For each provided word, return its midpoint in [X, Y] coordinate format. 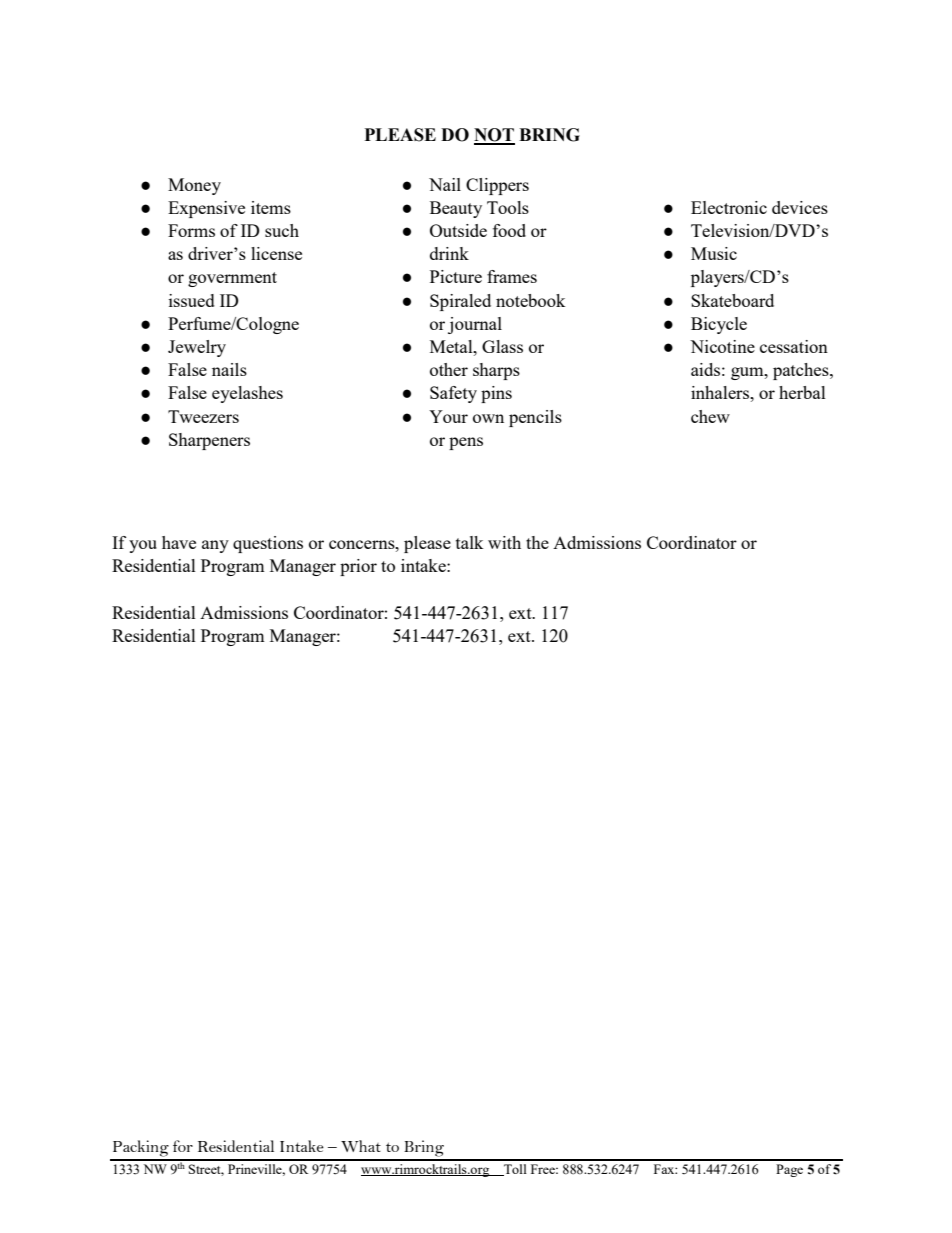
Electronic [729, 207]
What [361, 1146]
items [271, 207]
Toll [514, 1170]
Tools [508, 207]
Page [789, 1170]
